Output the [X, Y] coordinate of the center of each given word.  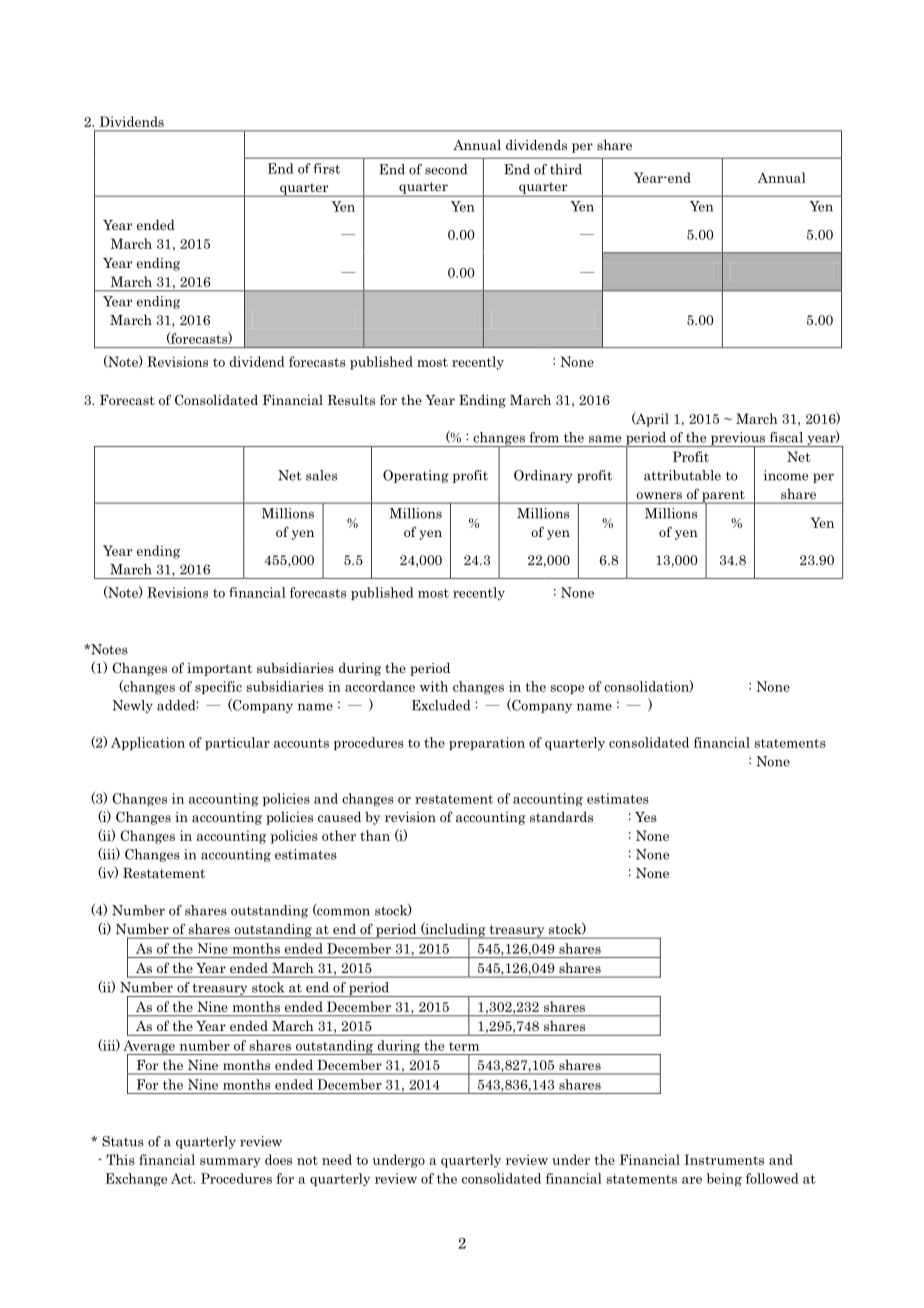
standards [561, 817]
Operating [416, 476]
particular [237, 743]
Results [351, 400]
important [219, 669]
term [464, 1046]
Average [150, 1048]
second [446, 169]
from [544, 437]
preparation [487, 743]
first [326, 168]
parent [723, 497]
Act [183, 1178]
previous [737, 439]
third [566, 169]
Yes [646, 817]
